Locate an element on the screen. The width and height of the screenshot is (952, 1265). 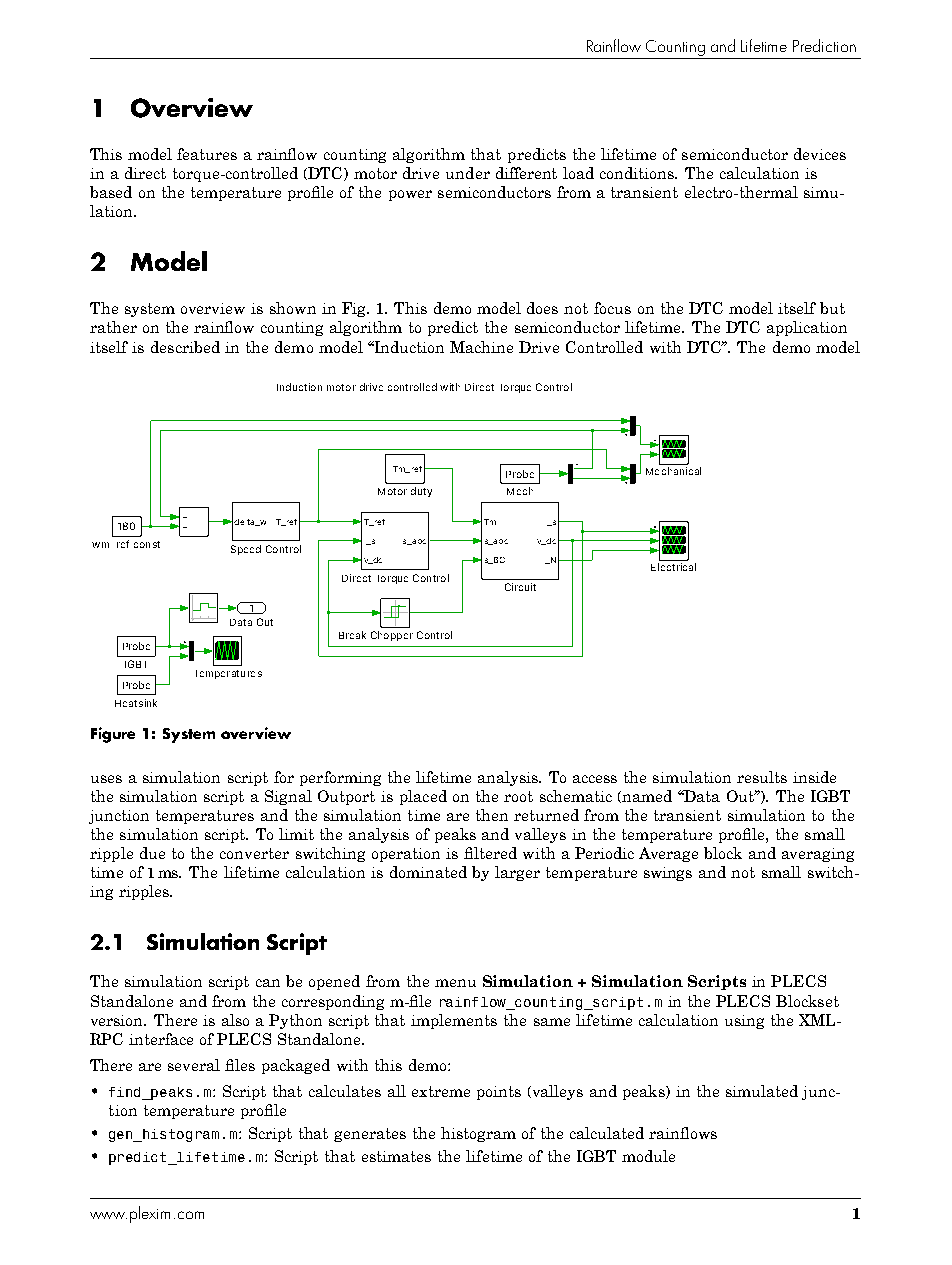
under is located at coordinates (468, 173).
